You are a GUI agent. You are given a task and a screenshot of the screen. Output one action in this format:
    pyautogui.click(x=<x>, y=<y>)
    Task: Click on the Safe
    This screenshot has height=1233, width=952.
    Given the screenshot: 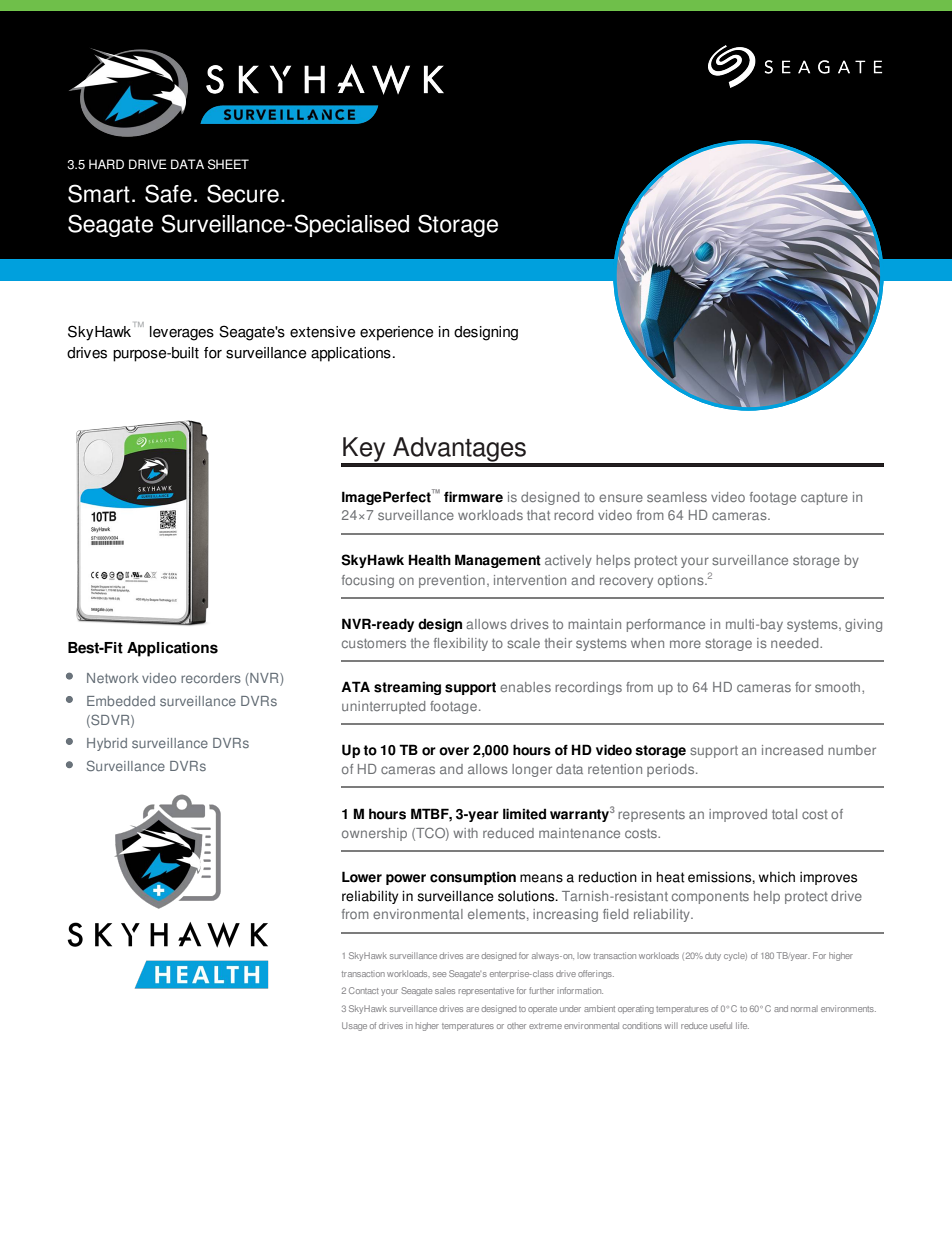 What is the action you would take?
    pyautogui.click(x=168, y=193)
